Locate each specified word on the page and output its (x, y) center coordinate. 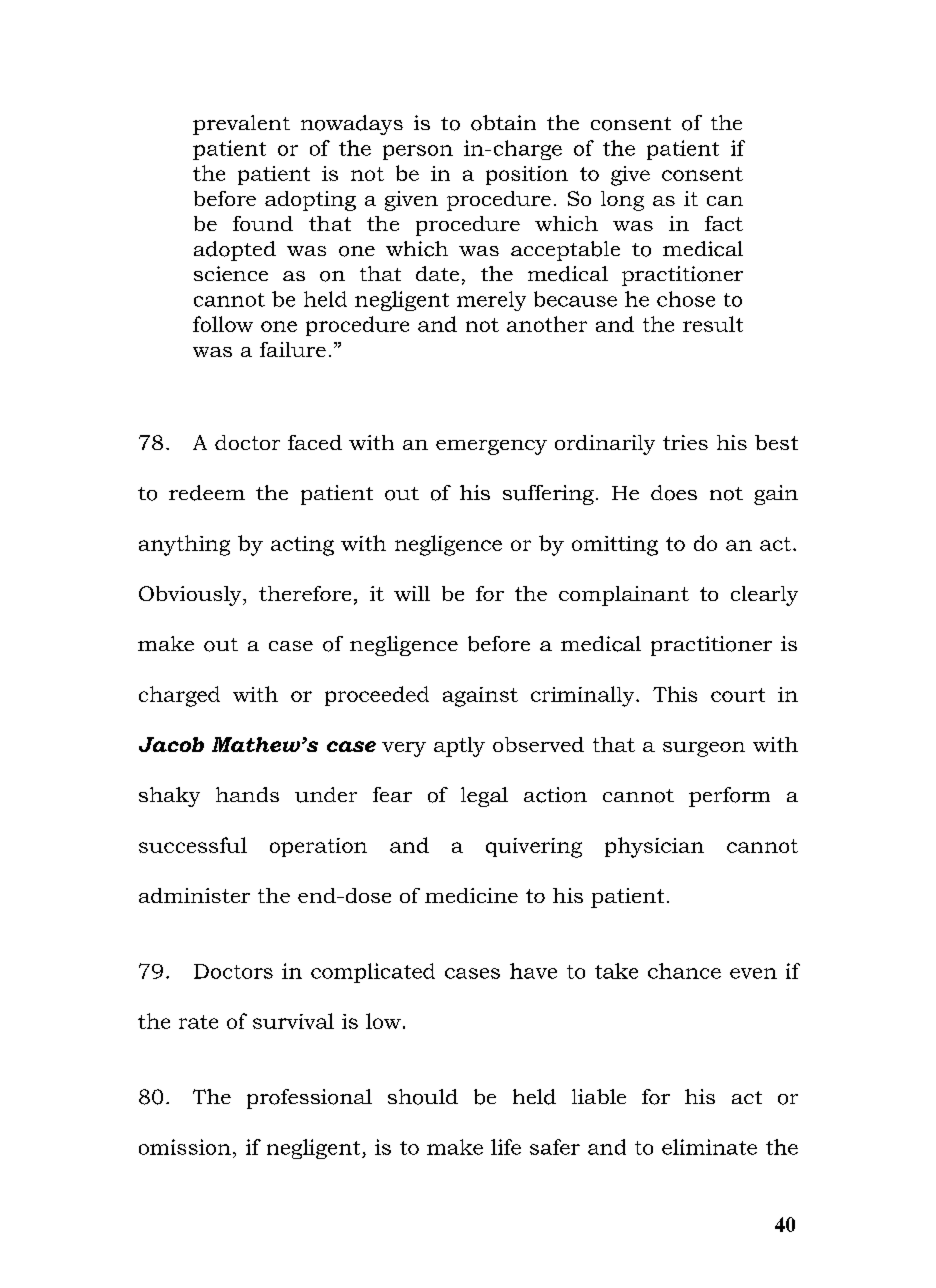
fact (724, 223)
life (506, 1147)
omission (185, 1147)
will (412, 593)
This (675, 694)
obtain (503, 123)
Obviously (191, 596)
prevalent (241, 125)
